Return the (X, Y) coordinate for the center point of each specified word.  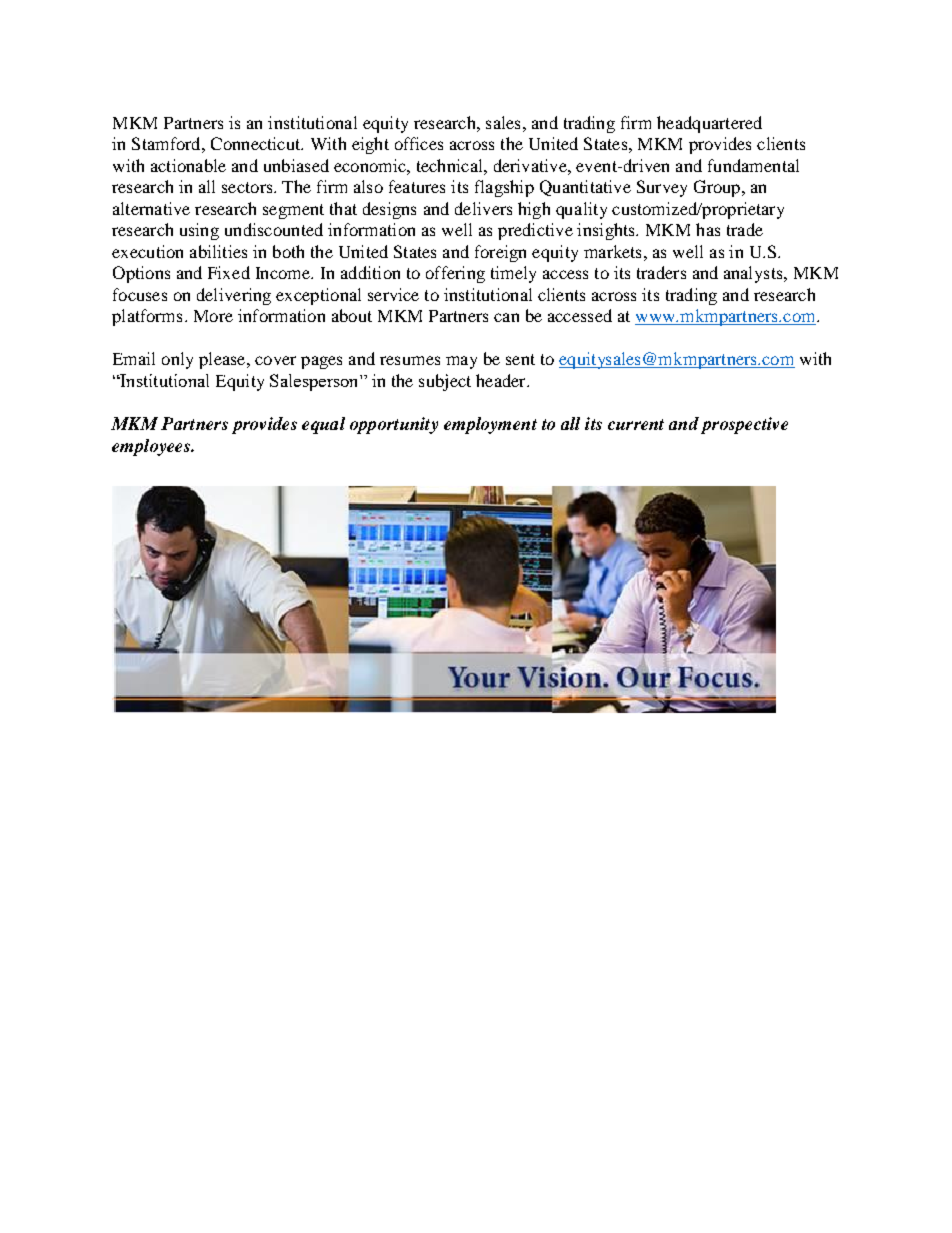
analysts (754, 274)
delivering (234, 296)
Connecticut (257, 143)
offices (419, 143)
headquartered (709, 124)
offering (455, 274)
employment (490, 425)
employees (152, 447)
